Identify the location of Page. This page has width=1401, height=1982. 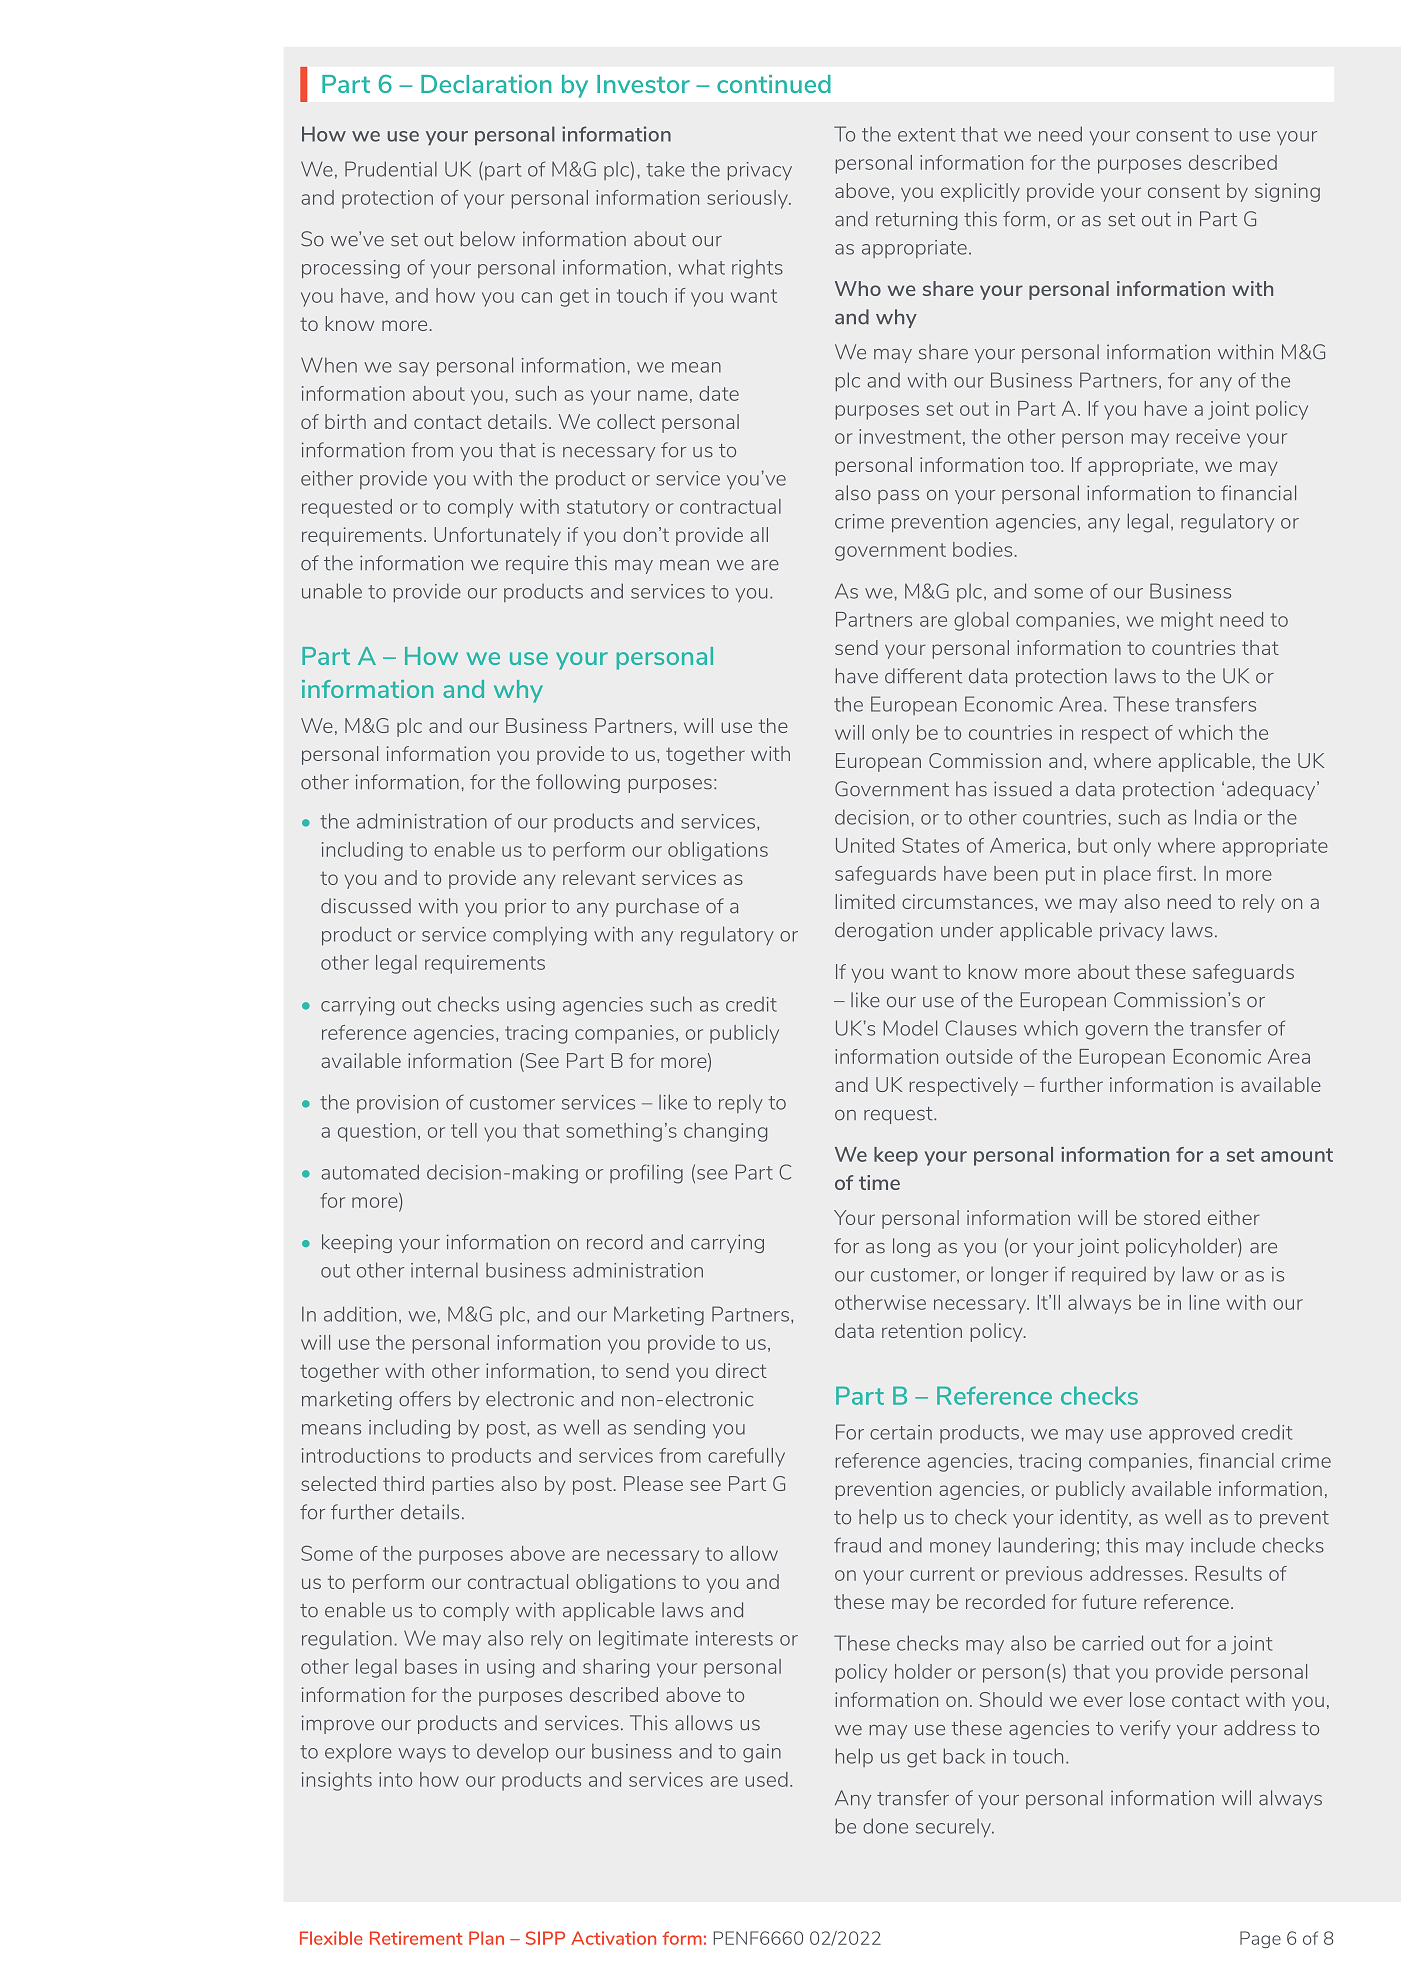
(1260, 1939).
